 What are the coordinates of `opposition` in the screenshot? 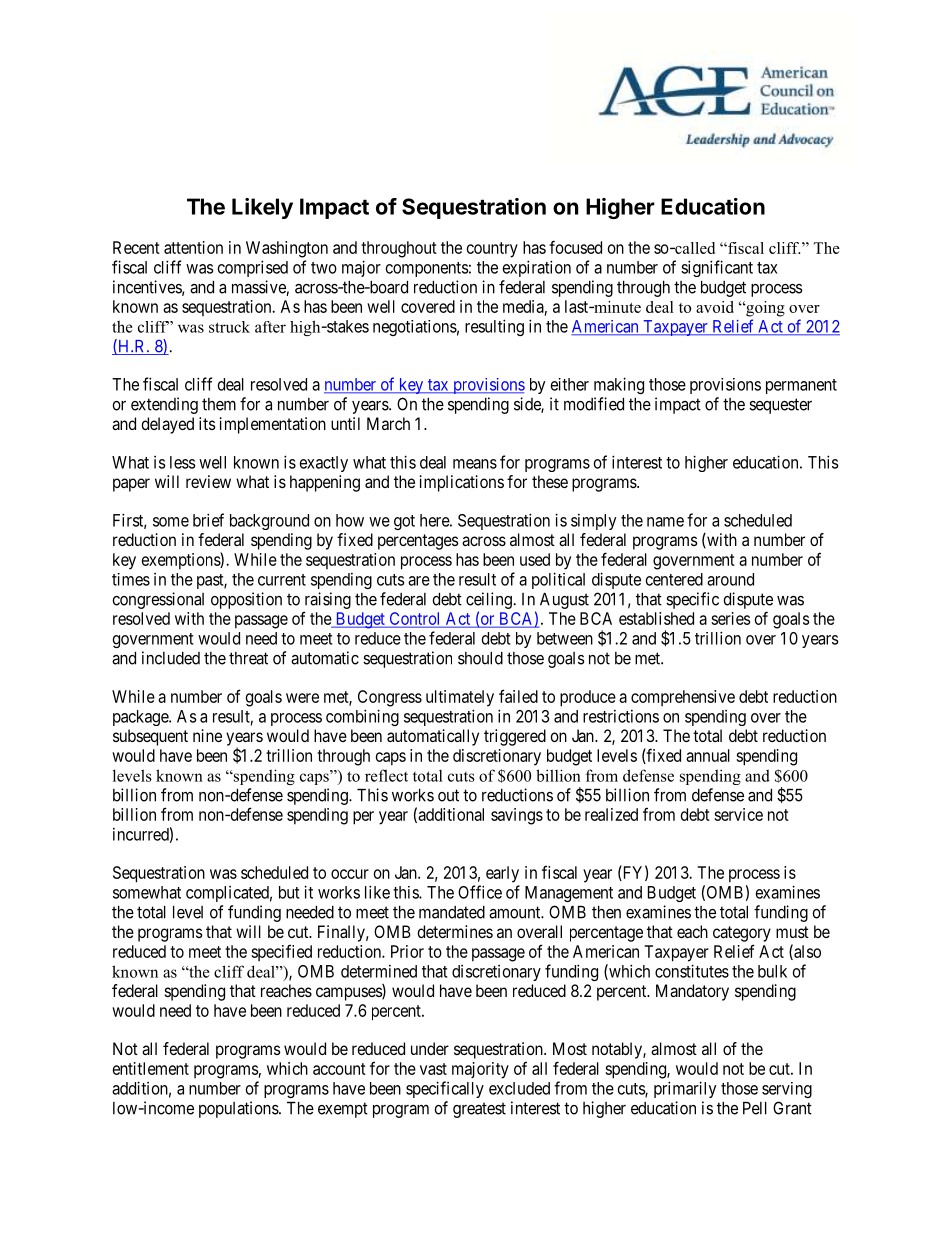 It's located at (246, 600).
